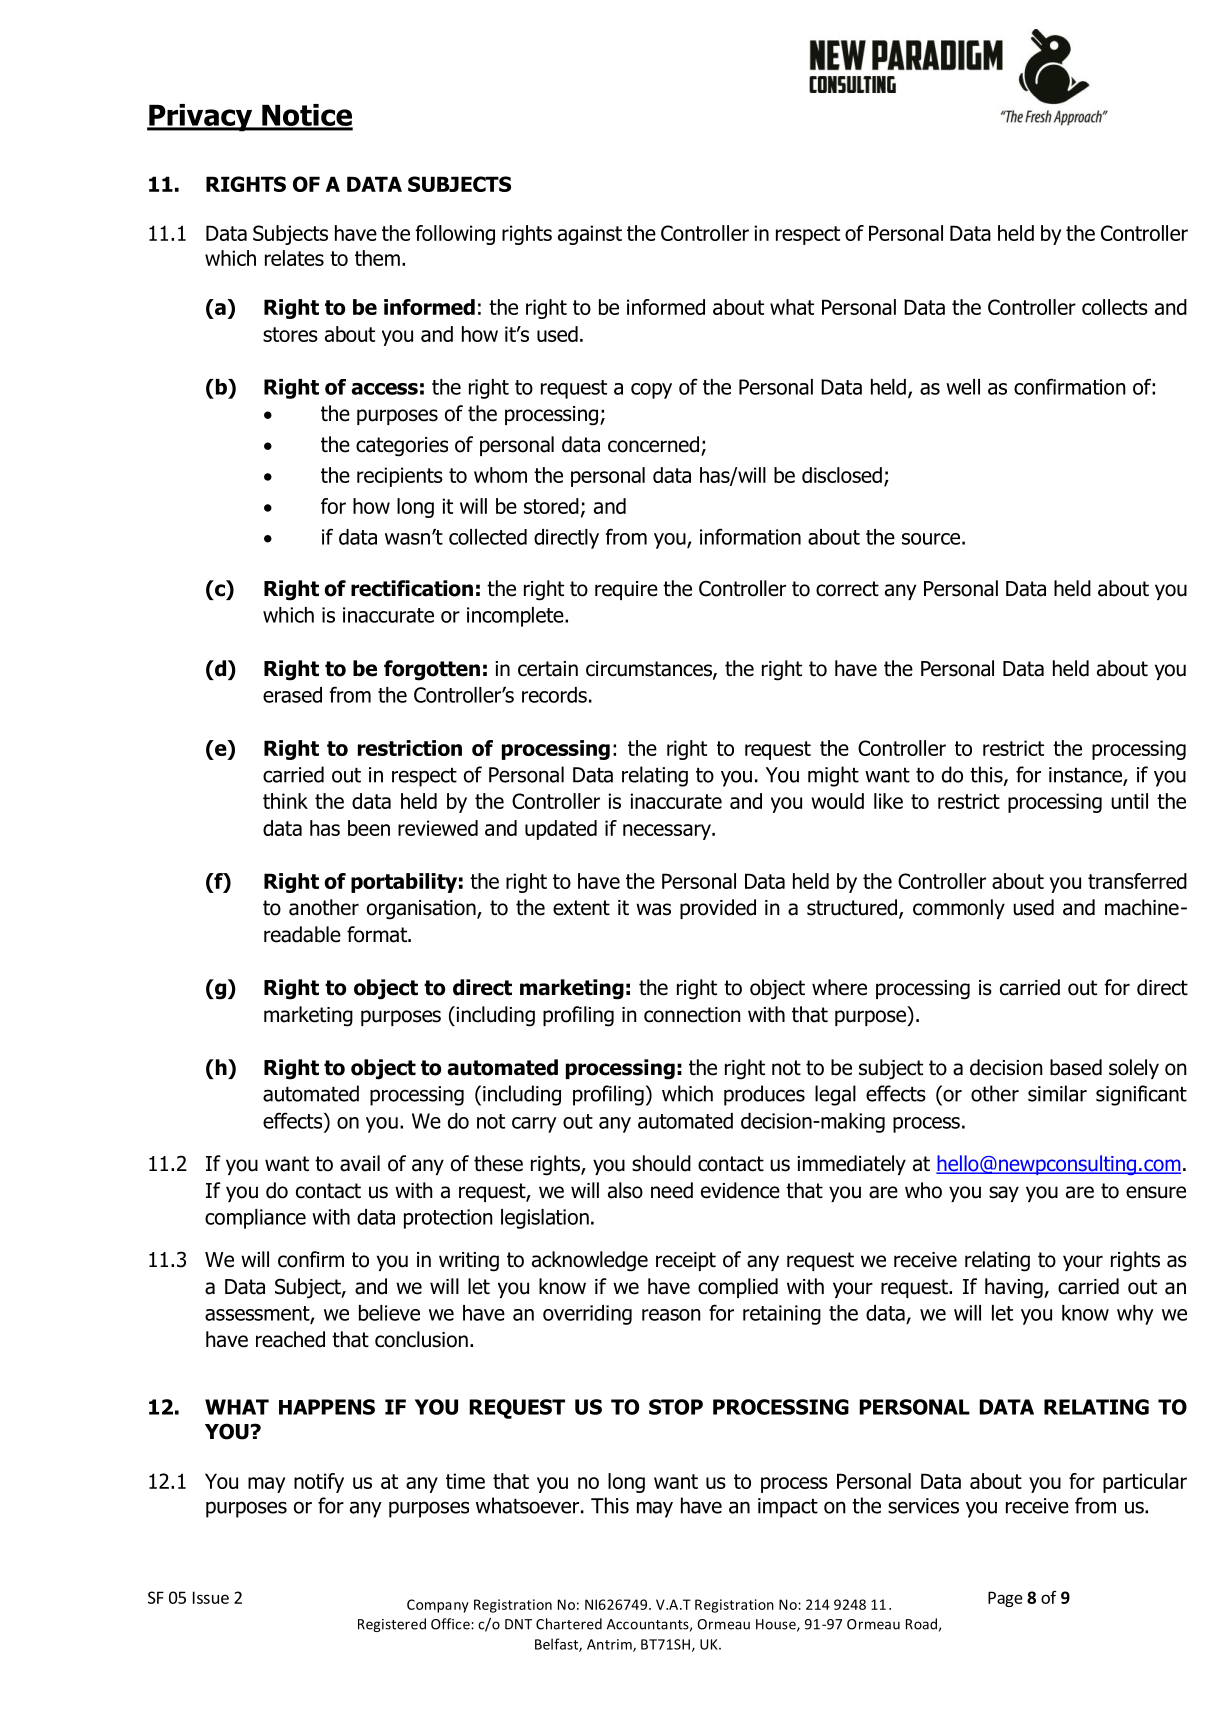 This screenshot has height=1719, width=1216. Describe the element at coordinates (360, 1163) in the screenshot. I see `avail` at that location.
